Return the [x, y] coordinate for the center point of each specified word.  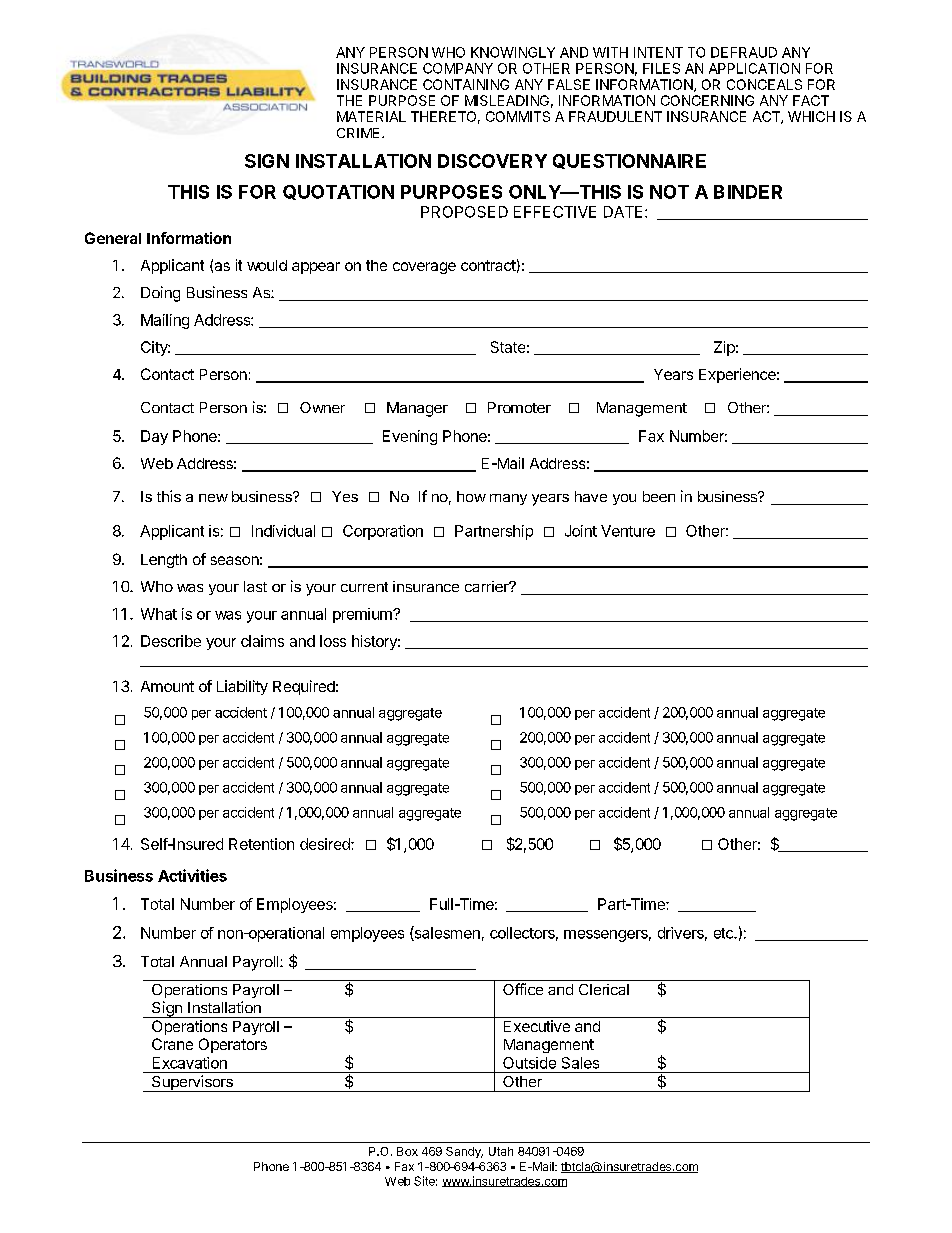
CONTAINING [466, 84]
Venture [628, 531]
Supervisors [192, 1083]
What [159, 614]
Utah [501, 1151]
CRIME [360, 133]
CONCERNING [707, 100]
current [364, 587]
